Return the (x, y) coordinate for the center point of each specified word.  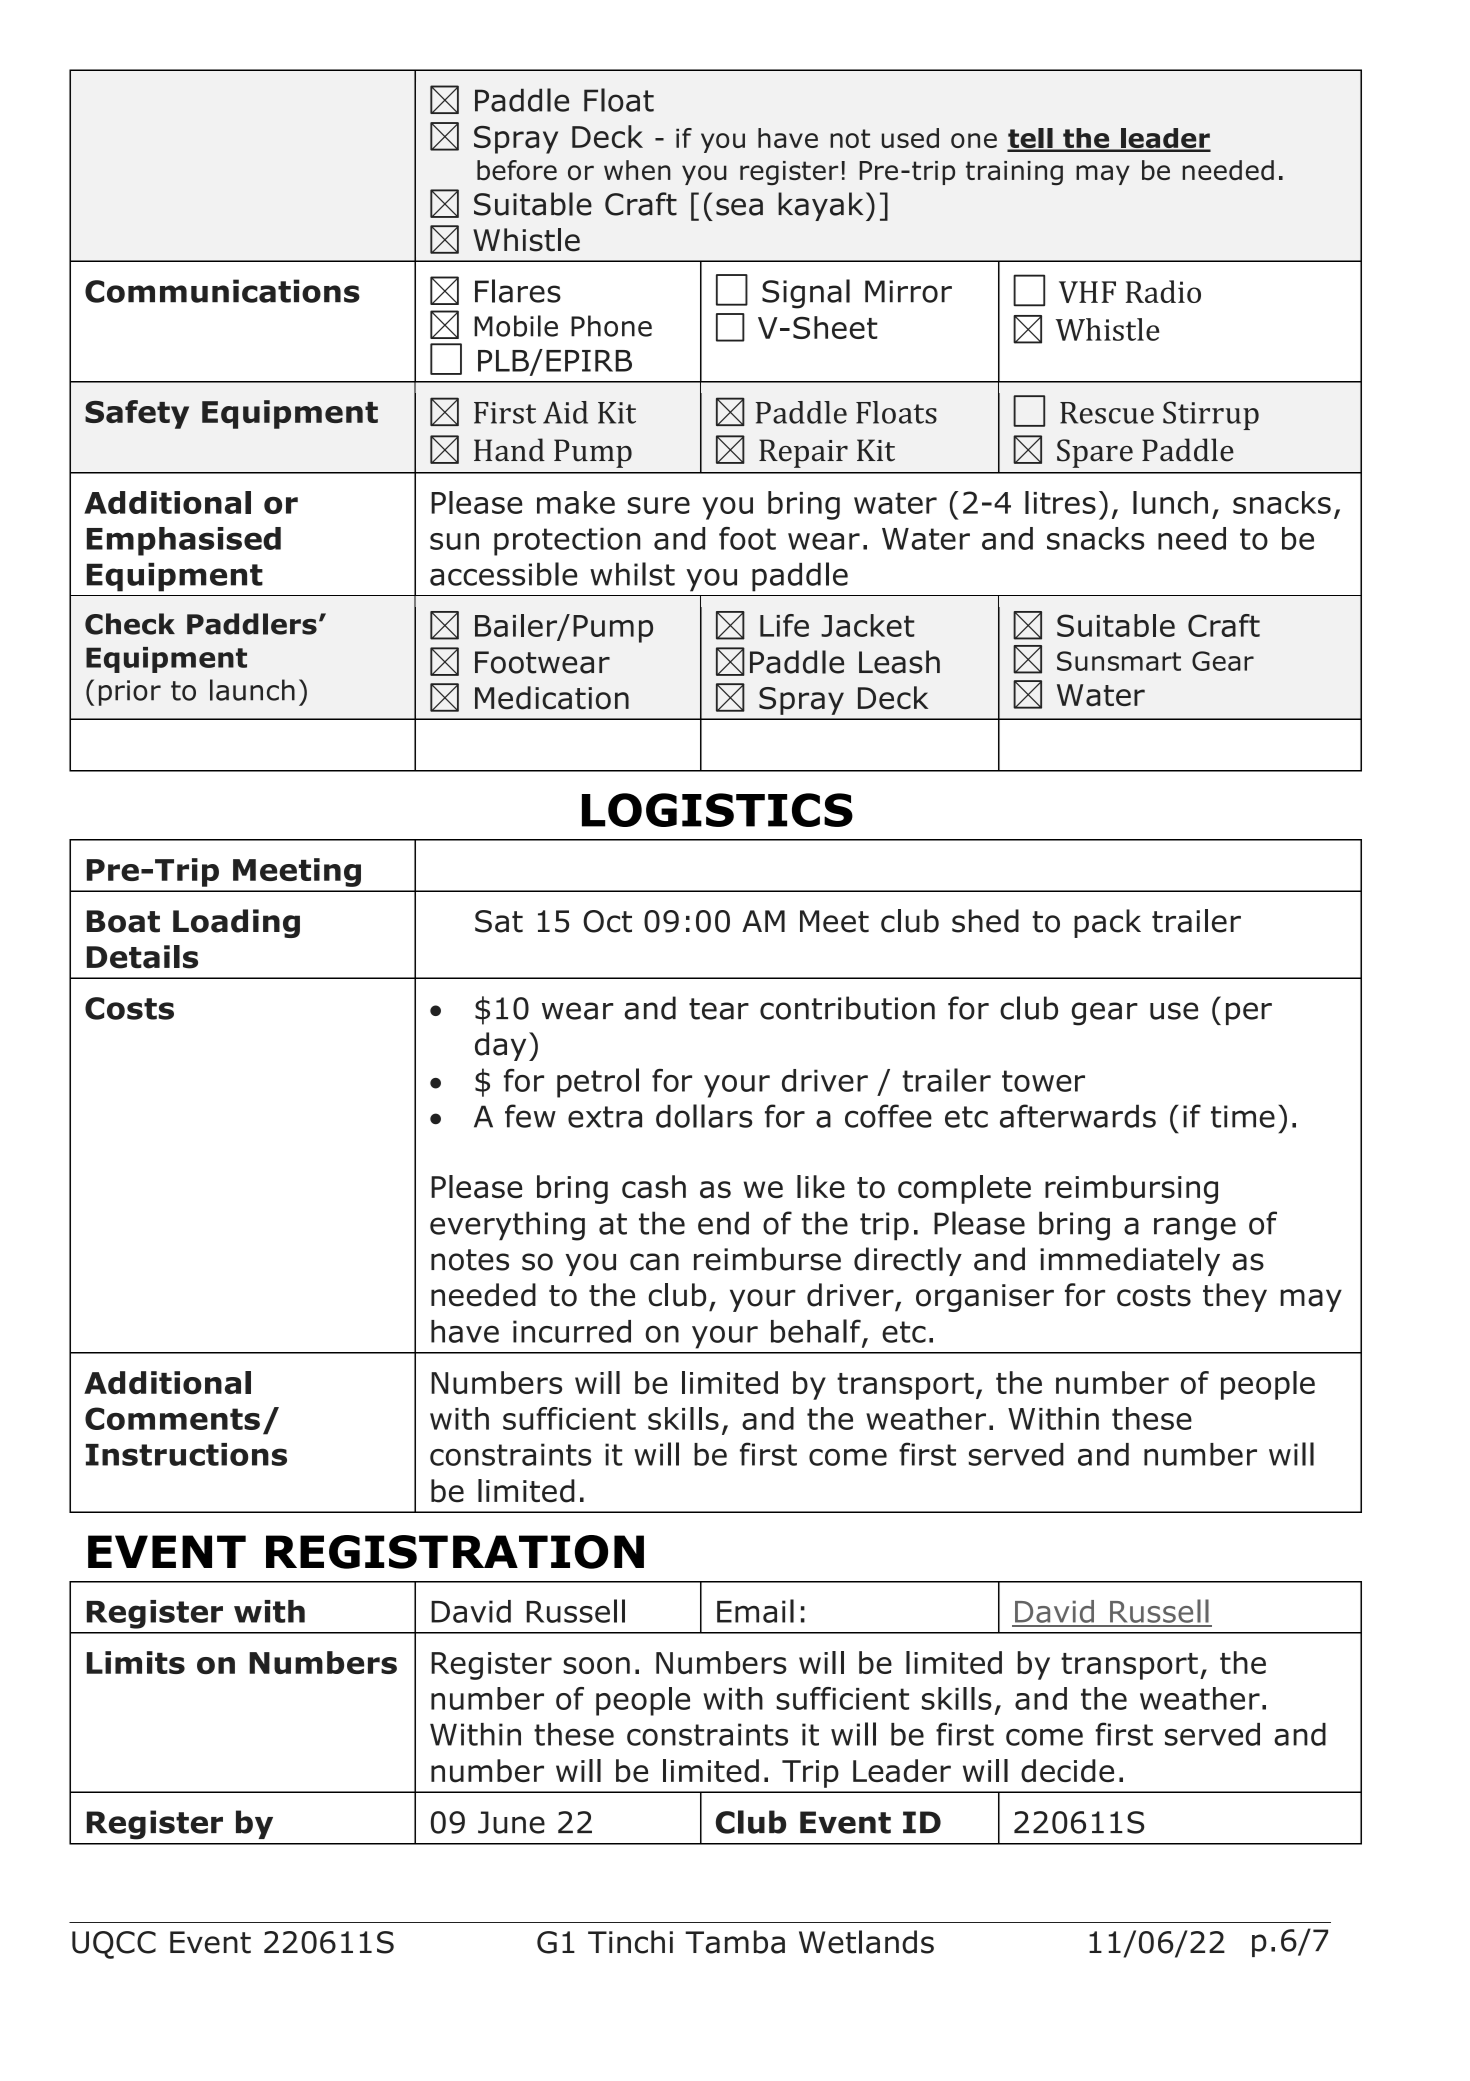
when (637, 170)
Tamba (735, 1942)
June (511, 1822)
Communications (222, 291)
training (1014, 173)
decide (1067, 1771)
